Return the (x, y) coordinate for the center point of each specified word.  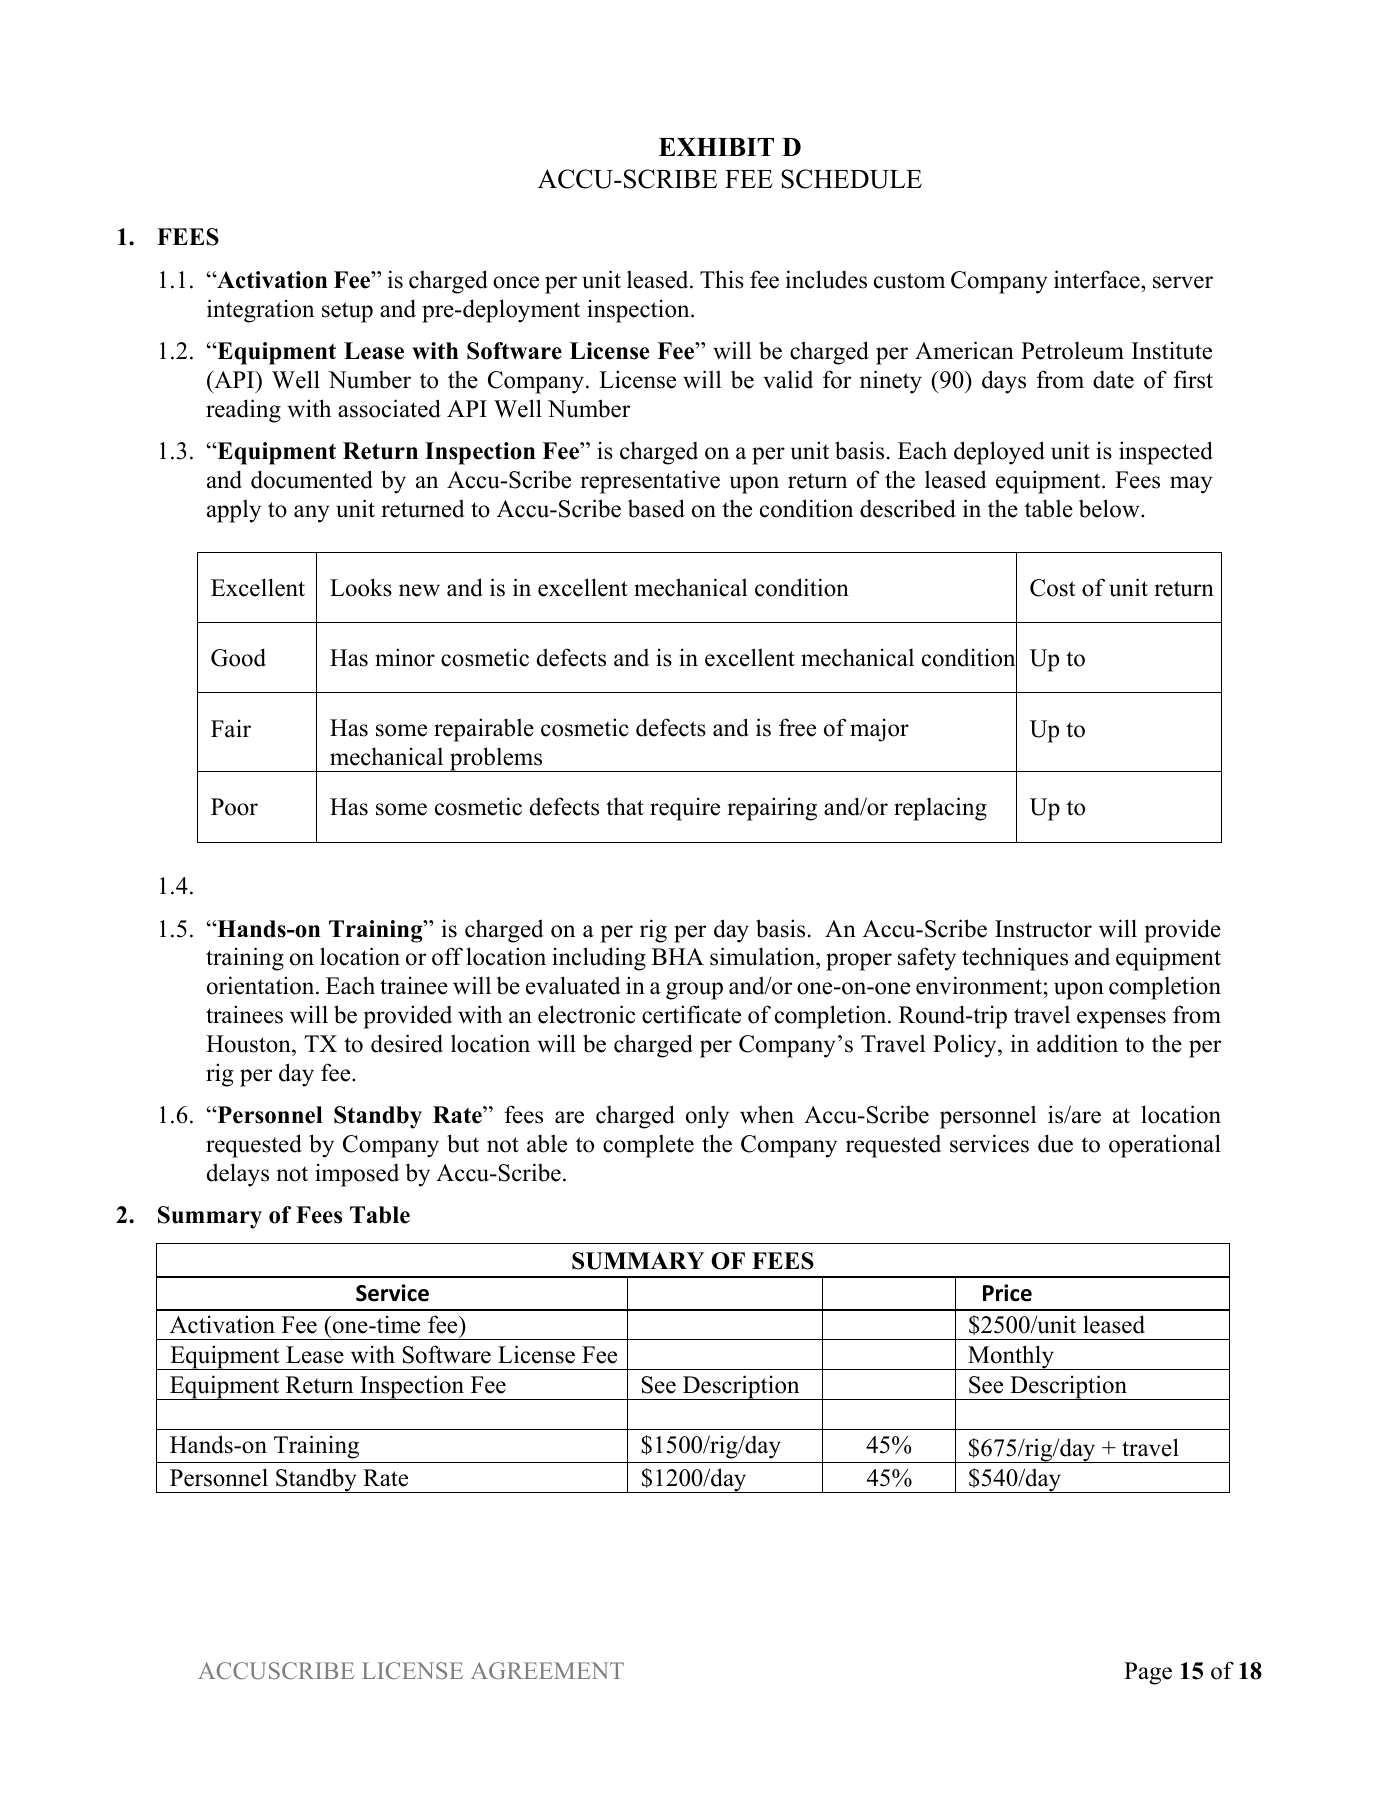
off (447, 956)
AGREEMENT (547, 1670)
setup (347, 312)
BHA (678, 956)
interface (1098, 279)
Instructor (1043, 929)
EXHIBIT (716, 147)
